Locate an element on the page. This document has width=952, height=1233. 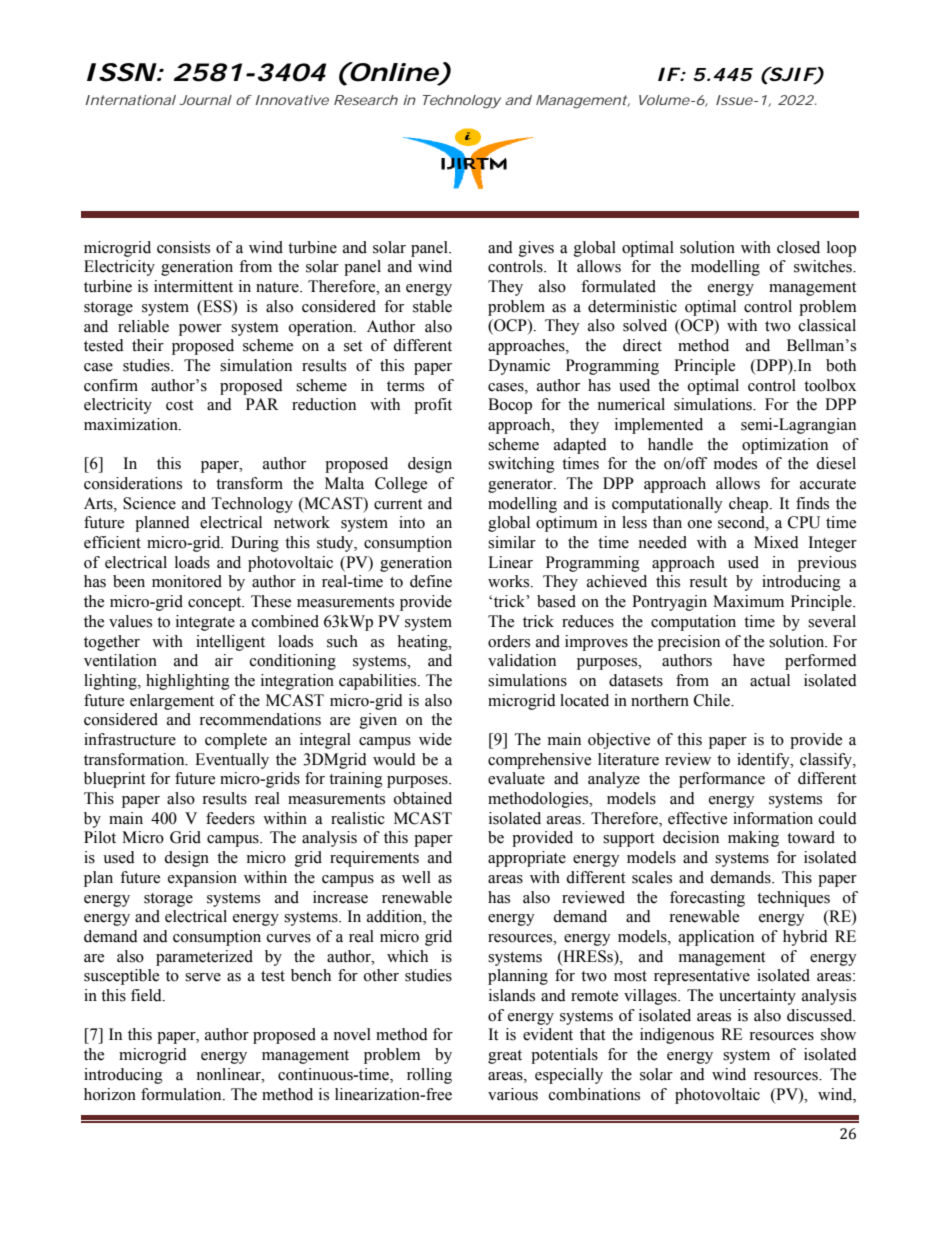
gives is located at coordinates (536, 249).
